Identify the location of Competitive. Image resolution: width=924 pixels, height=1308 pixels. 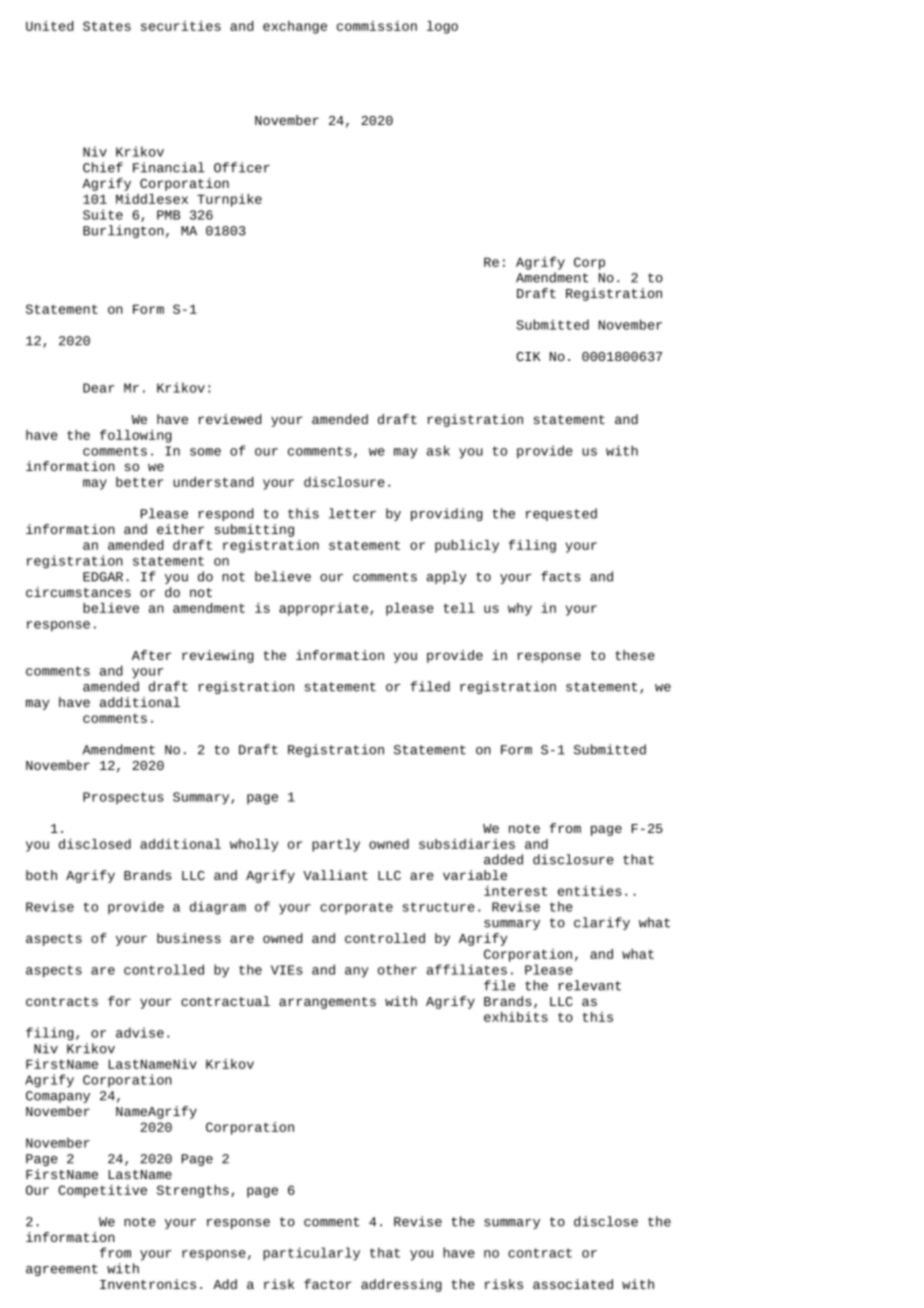
(102, 1191).
